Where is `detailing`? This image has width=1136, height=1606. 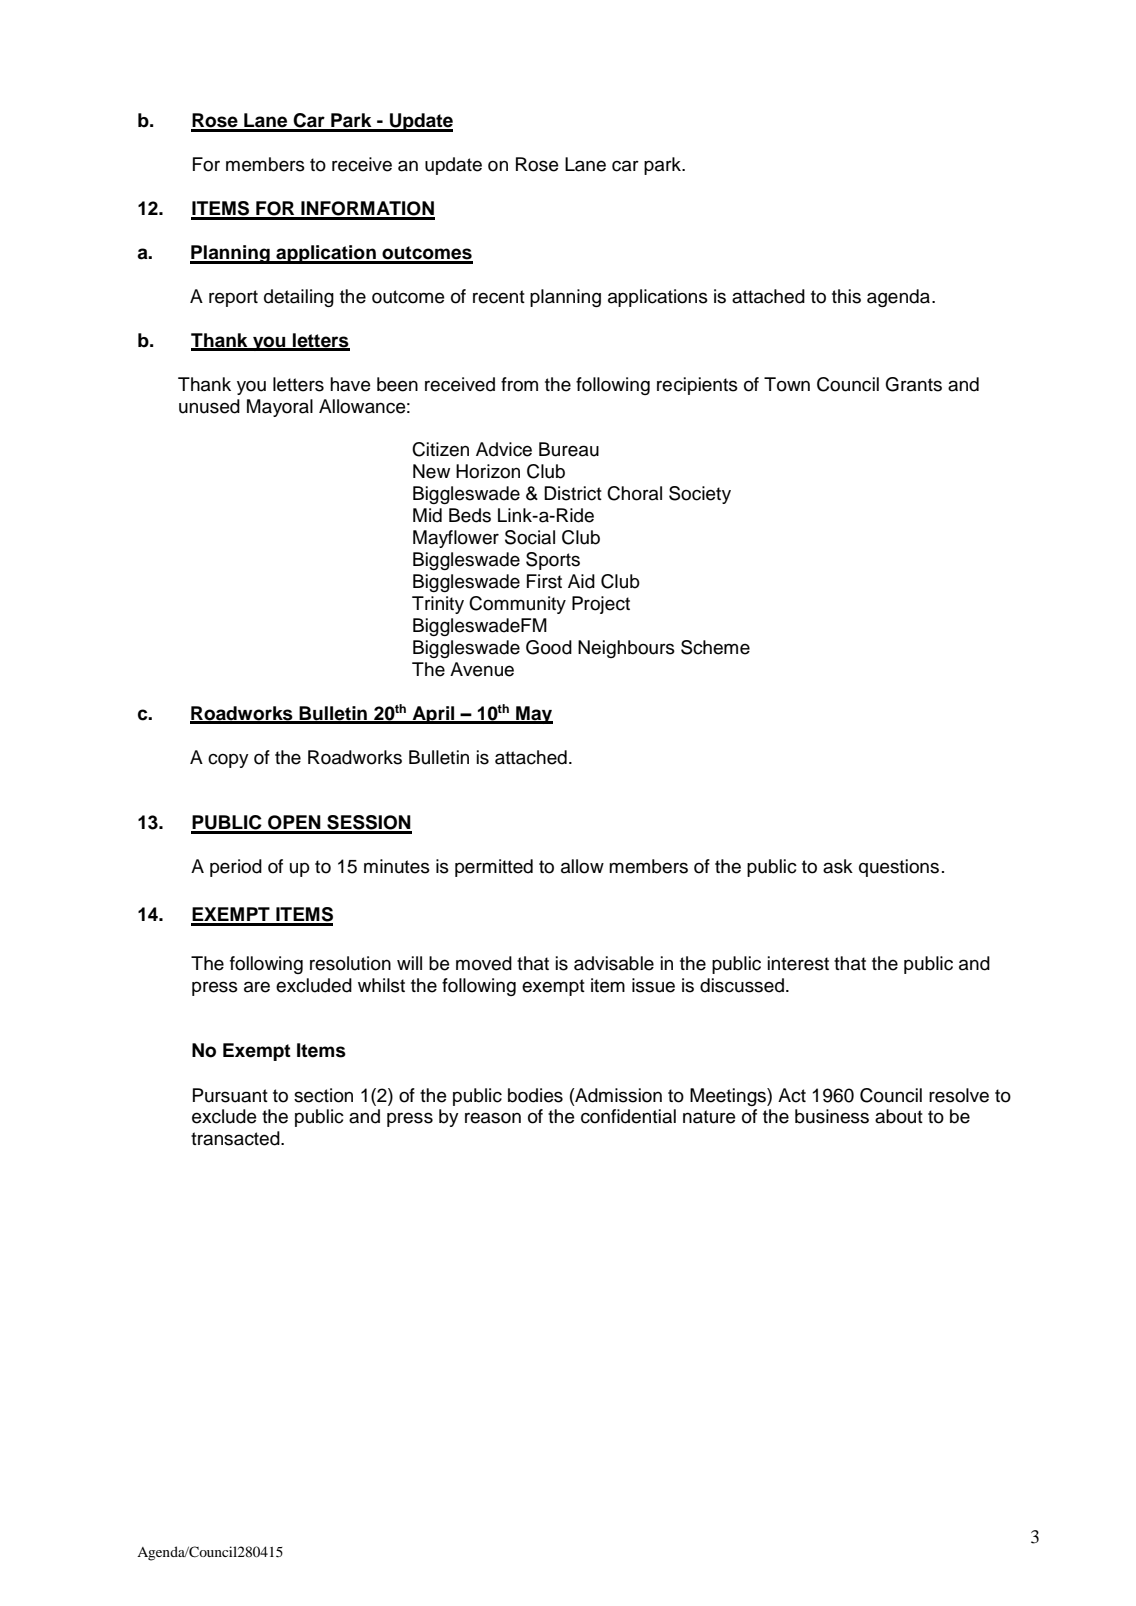
detailing is located at coordinates (299, 298).
